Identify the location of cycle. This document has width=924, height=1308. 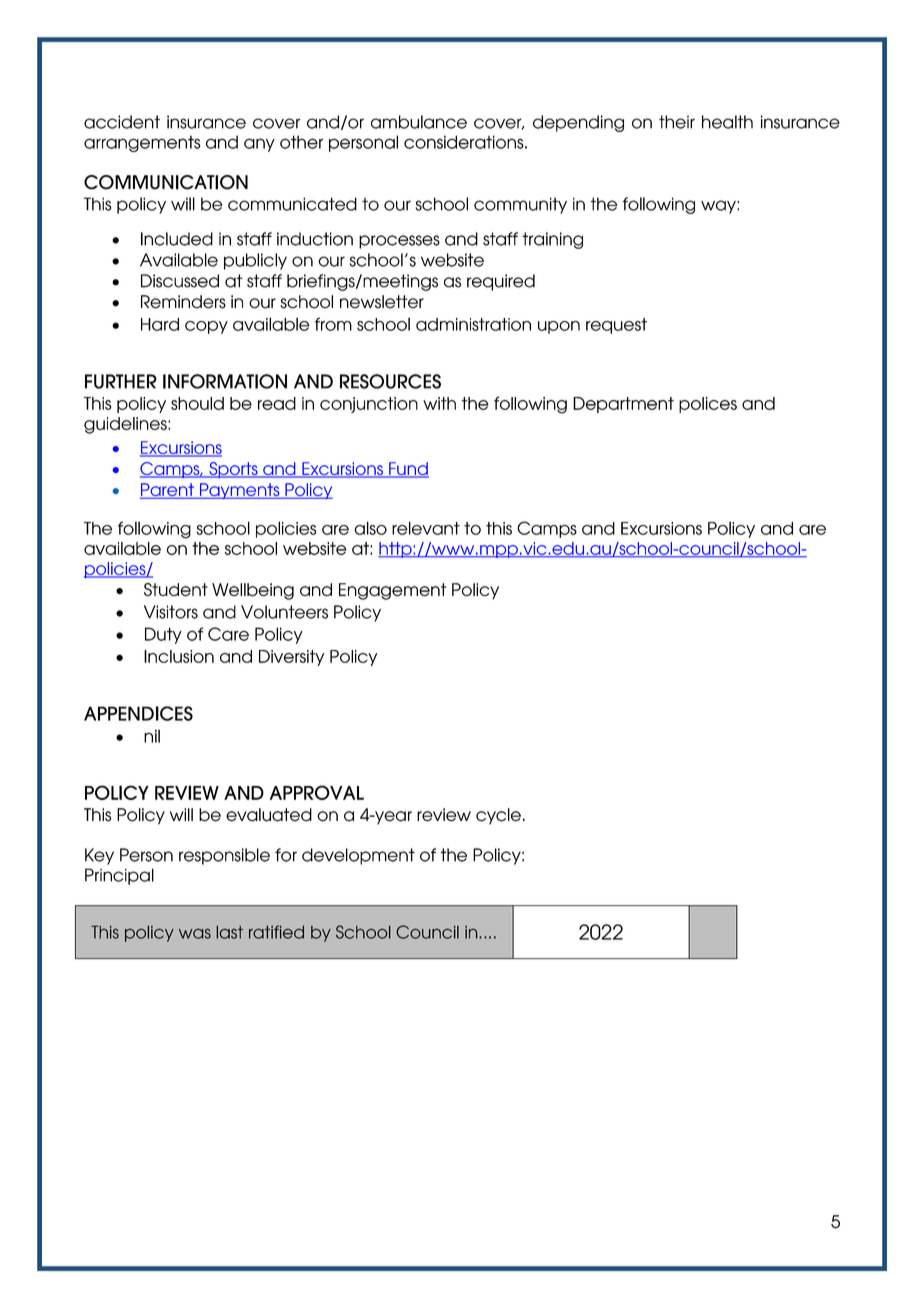
(498, 816).
